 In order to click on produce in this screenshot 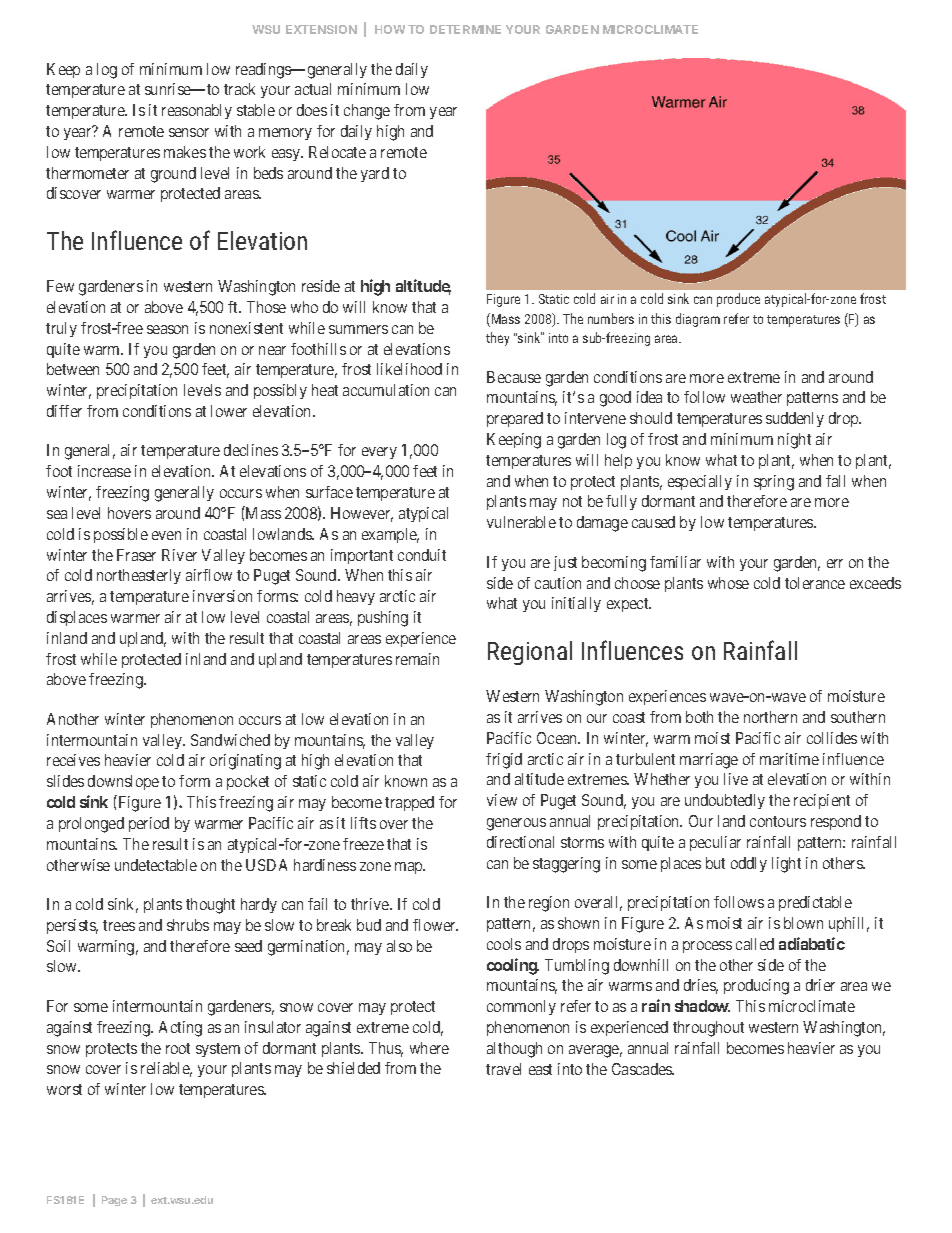, I will do `click(738, 300)`.
